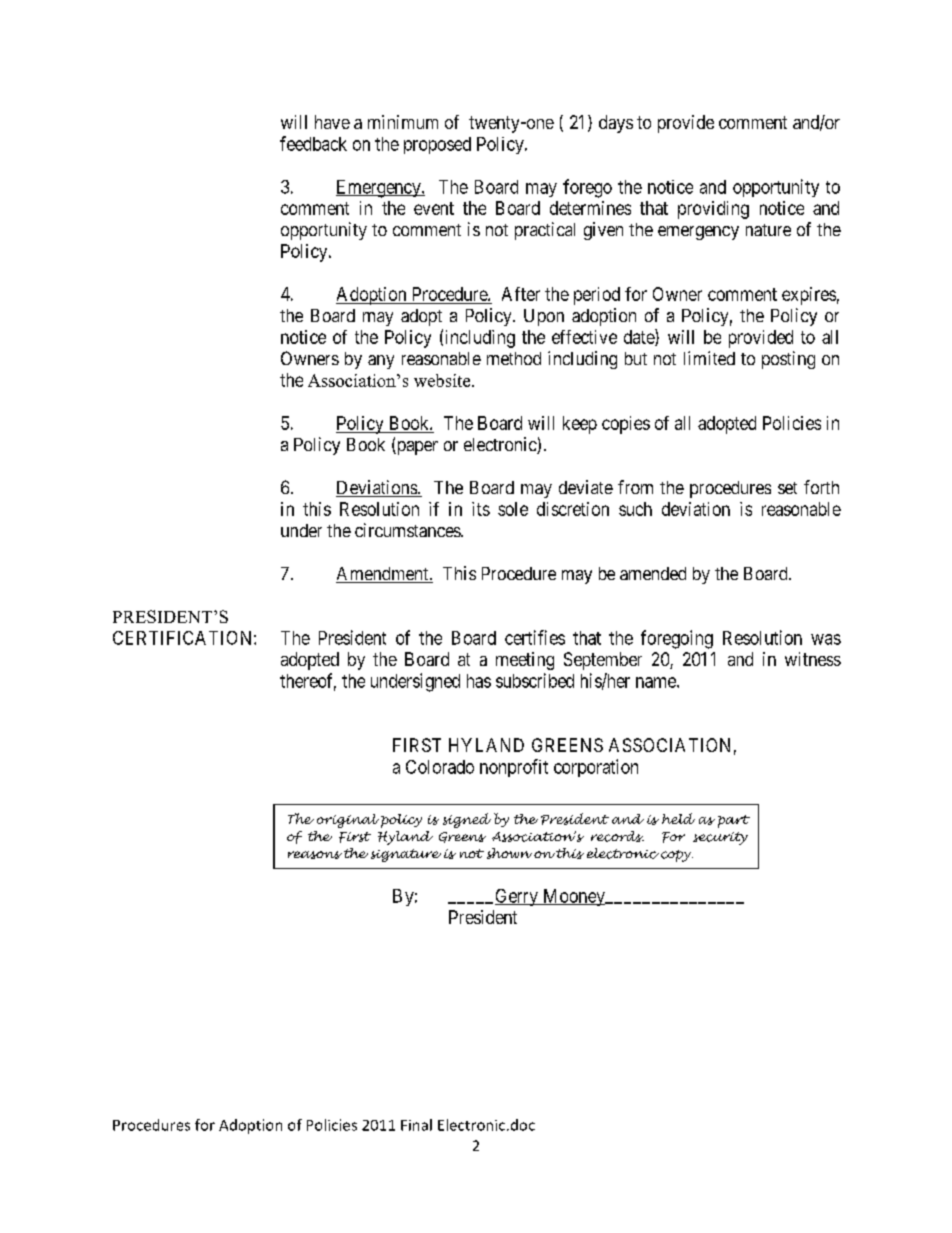 This screenshot has width=952, height=1233. What do you see at coordinates (403, 122) in the screenshot?
I see `minimum` at bounding box center [403, 122].
